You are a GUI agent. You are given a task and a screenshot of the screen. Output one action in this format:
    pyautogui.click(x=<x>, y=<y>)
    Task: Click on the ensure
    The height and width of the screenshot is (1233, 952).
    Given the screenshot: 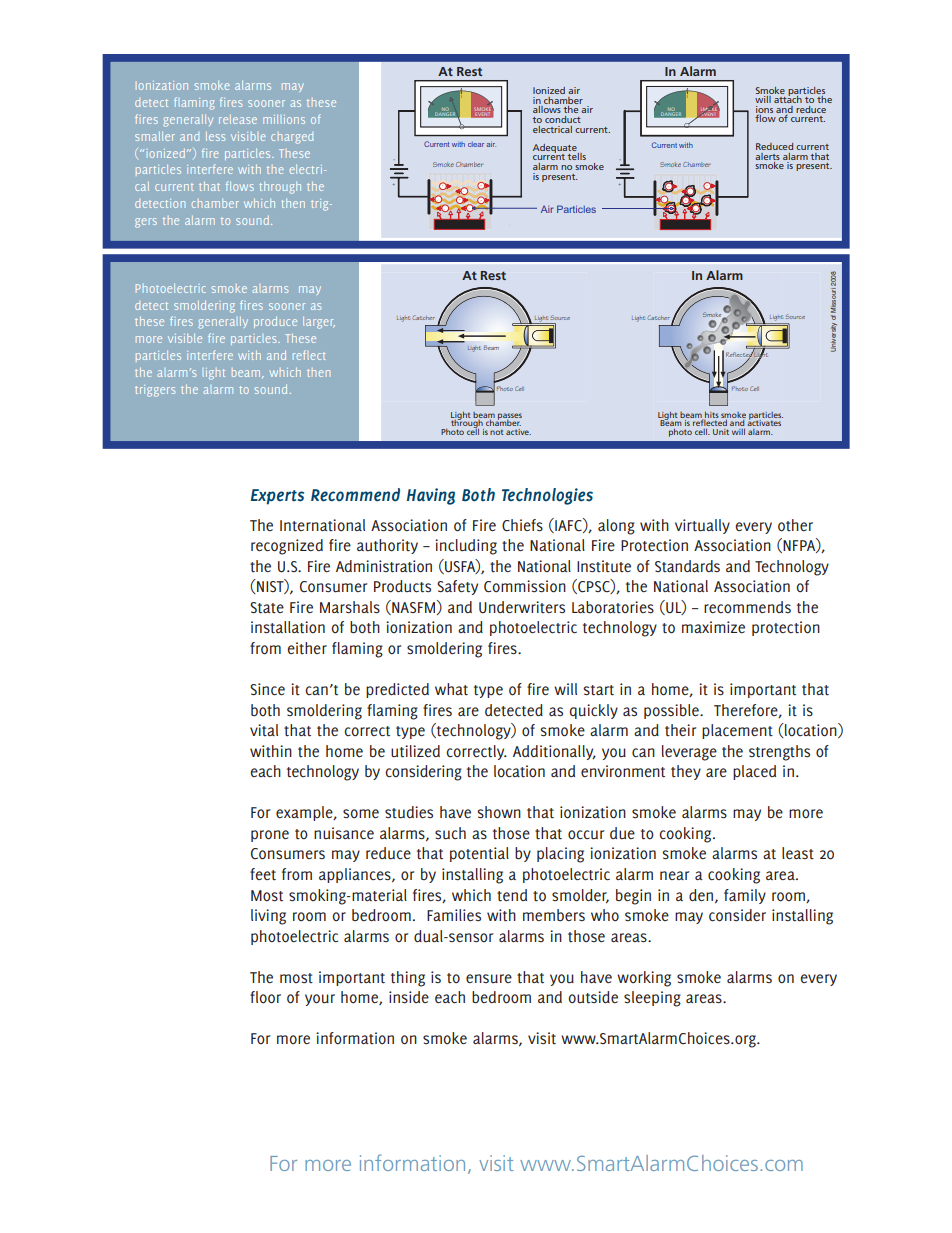 What is the action you would take?
    pyautogui.click(x=489, y=978)
